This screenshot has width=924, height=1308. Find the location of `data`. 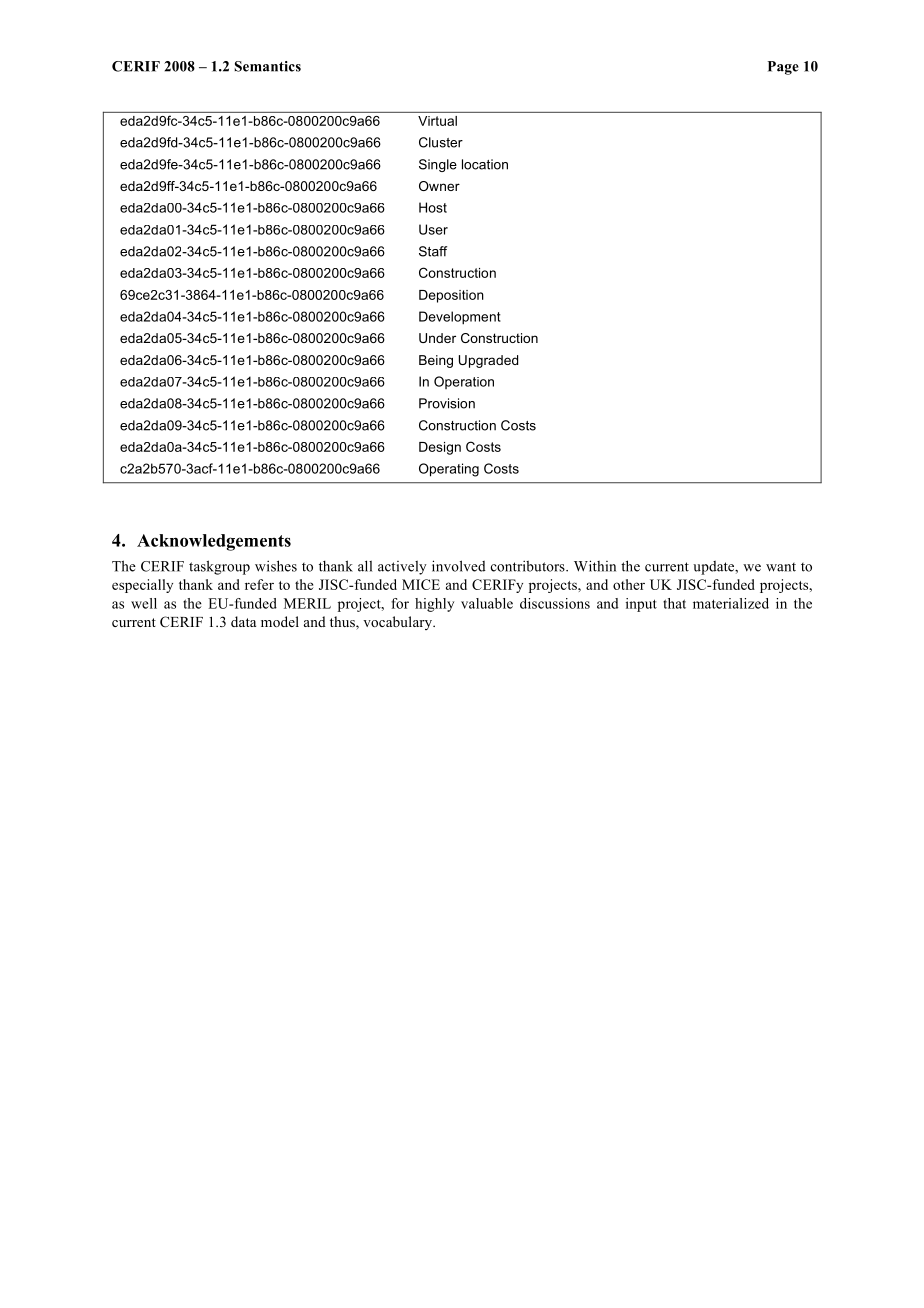

data is located at coordinates (243, 621).
